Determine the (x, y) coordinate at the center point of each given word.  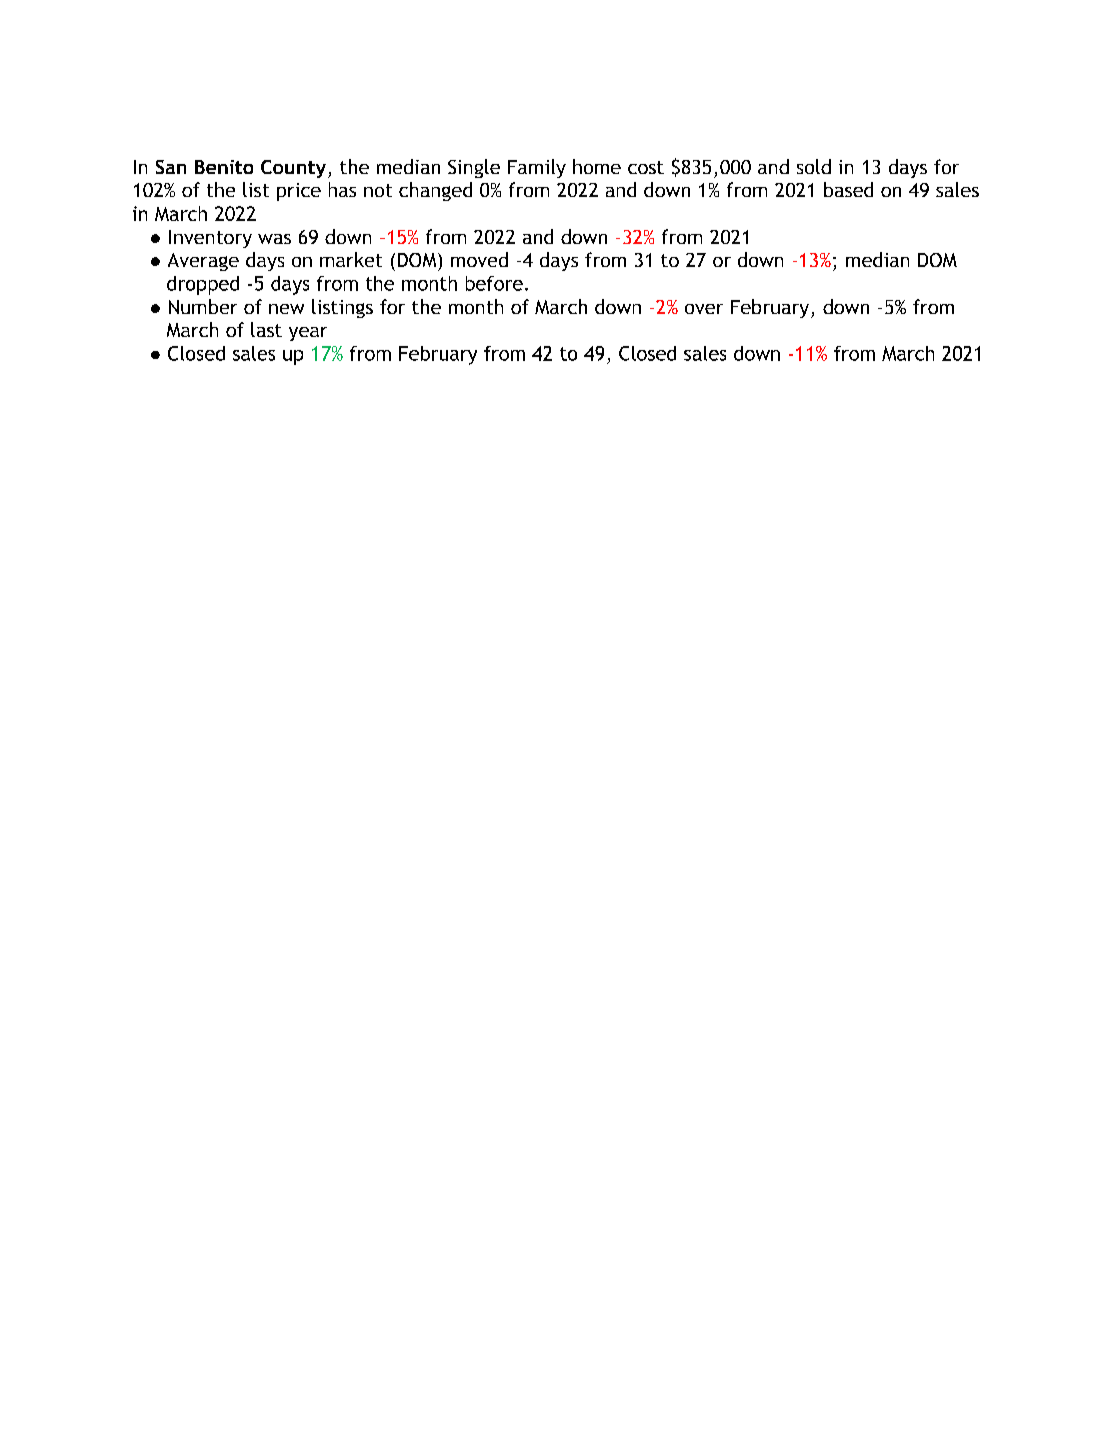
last (266, 329)
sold (814, 166)
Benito (224, 167)
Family (537, 168)
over (704, 309)
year (308, 334)
